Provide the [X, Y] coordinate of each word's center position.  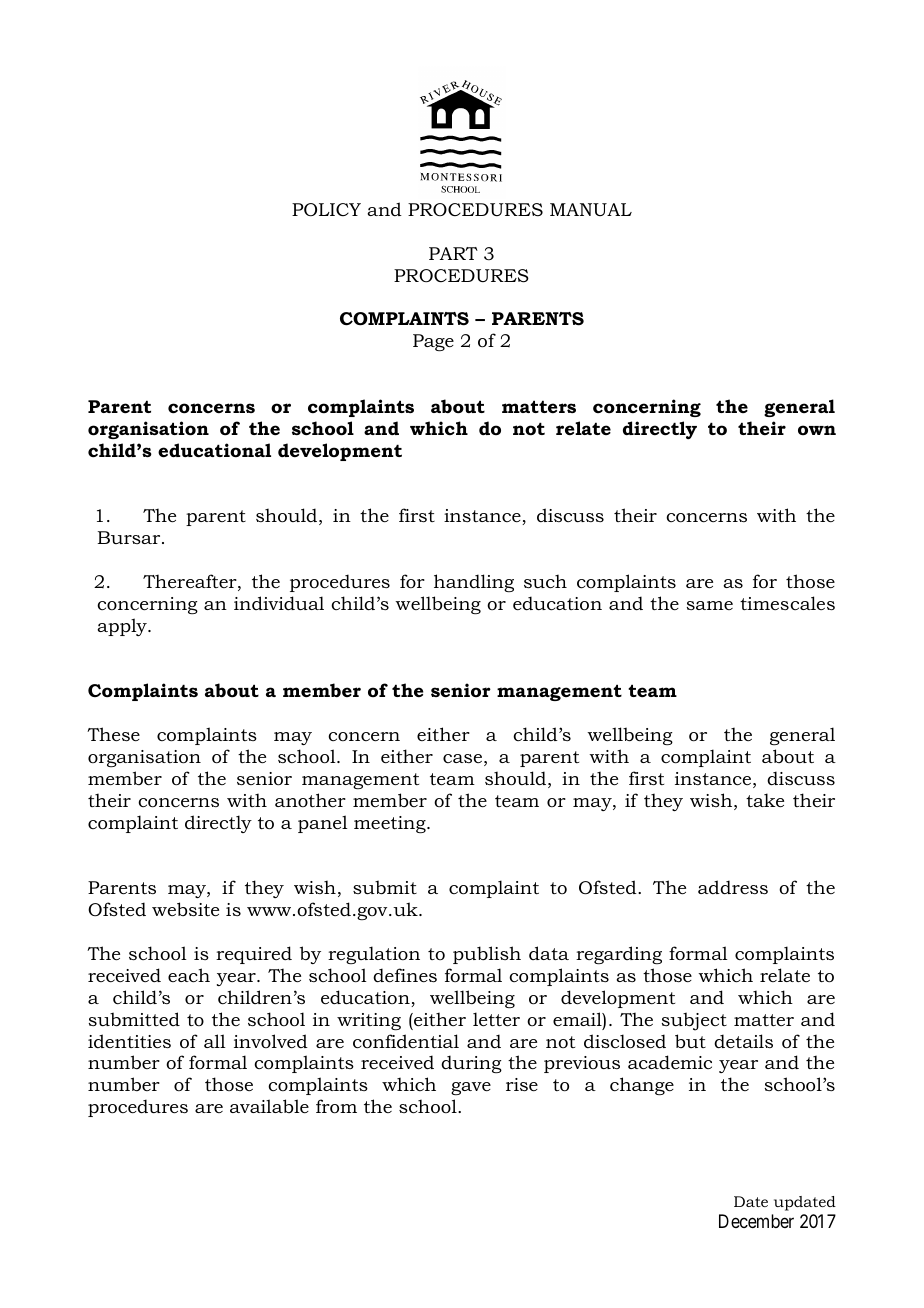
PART [453, 253]
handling [474, 583]
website [185, 909]
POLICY [326, 210]
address [733, 887]
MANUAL [591, 209]
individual [279, 603]
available [269, 1106]
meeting [391, 824]
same [710, 605]
